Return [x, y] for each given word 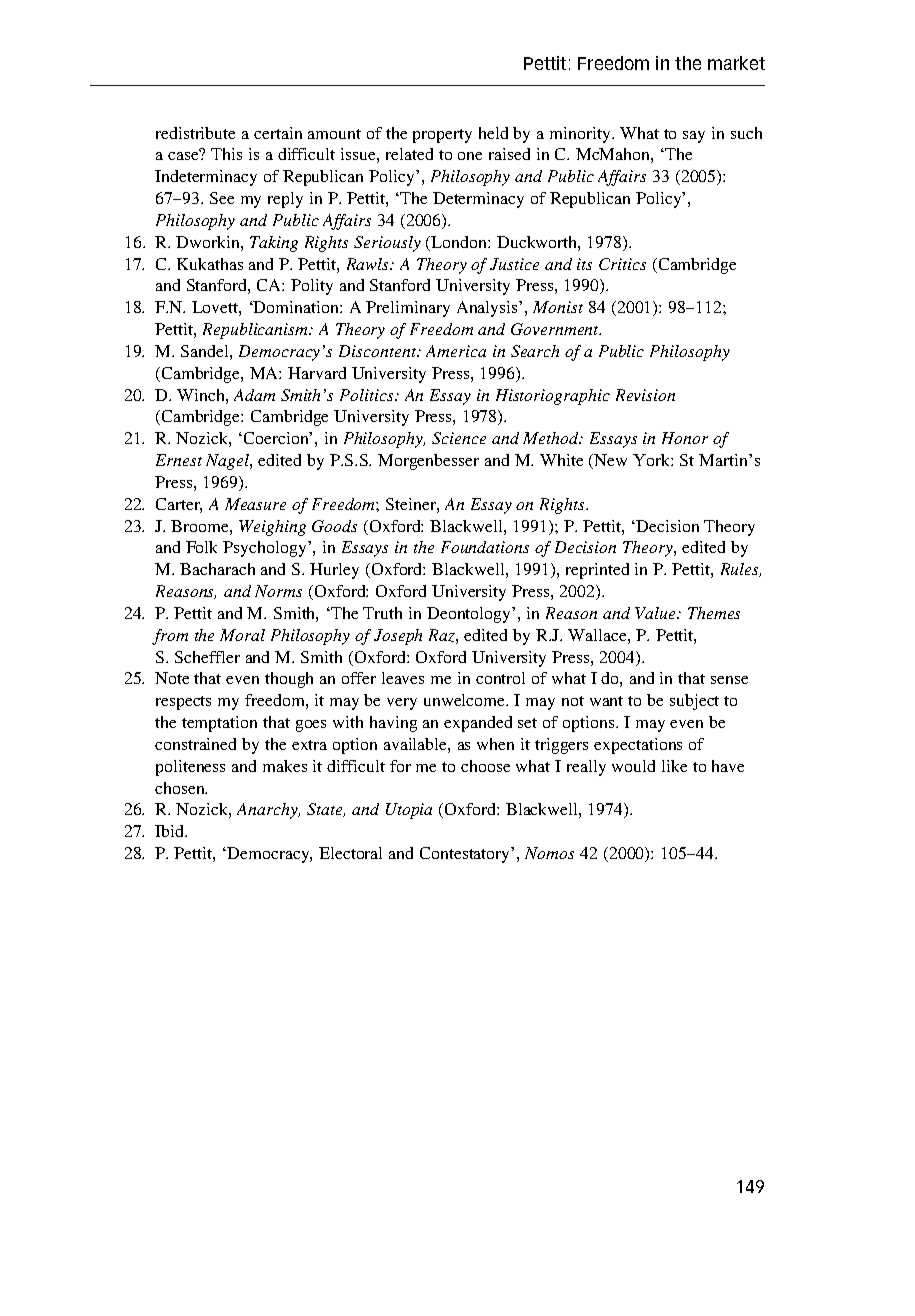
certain [278, 133]
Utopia [409, 811]
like [674, 766]
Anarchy [268, 811]
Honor [685, 438]
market [736, 63]
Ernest [179, 460]
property [442, 136]
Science [459, 438]
